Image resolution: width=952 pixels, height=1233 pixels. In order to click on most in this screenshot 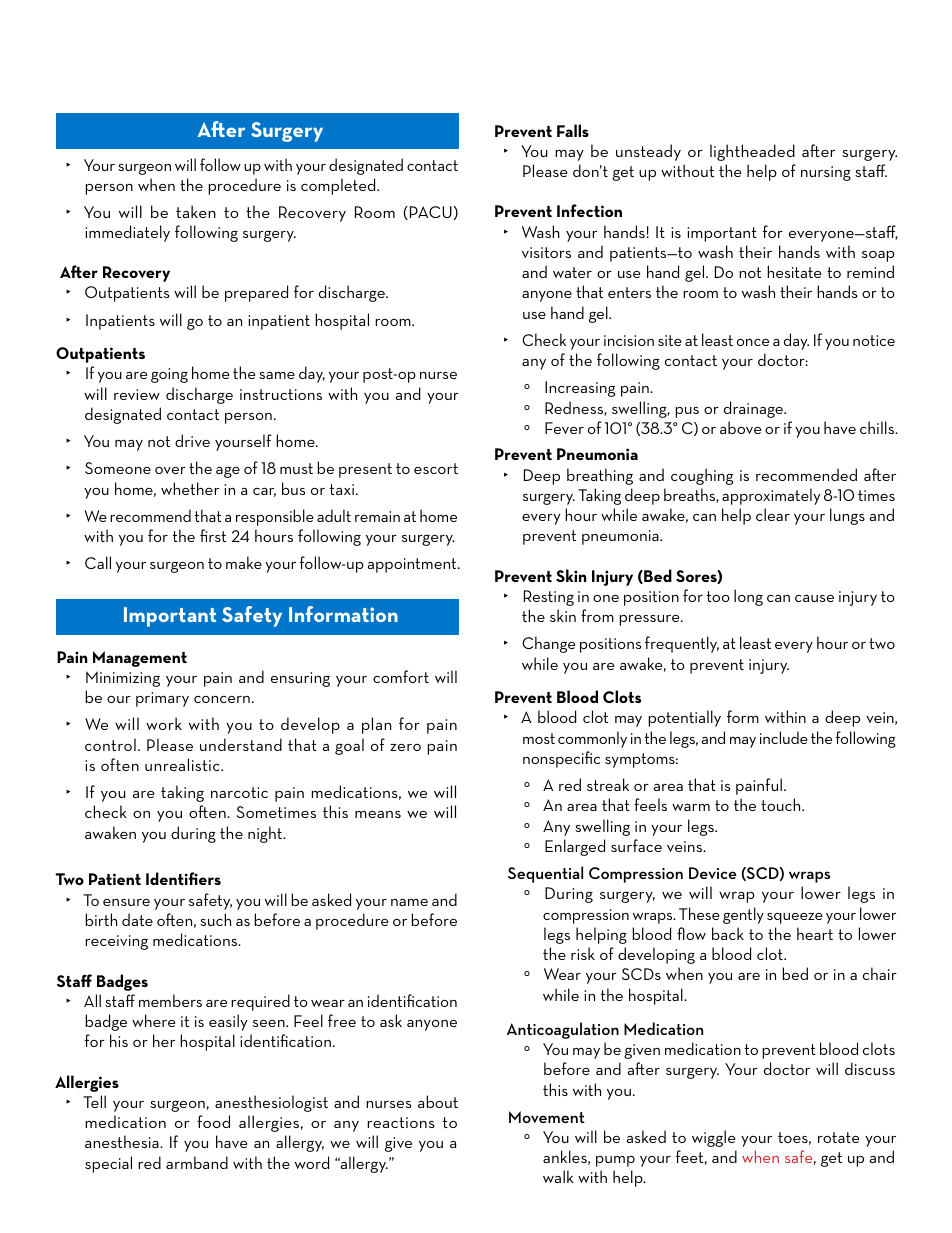, I will do `click(539, 738)`.
